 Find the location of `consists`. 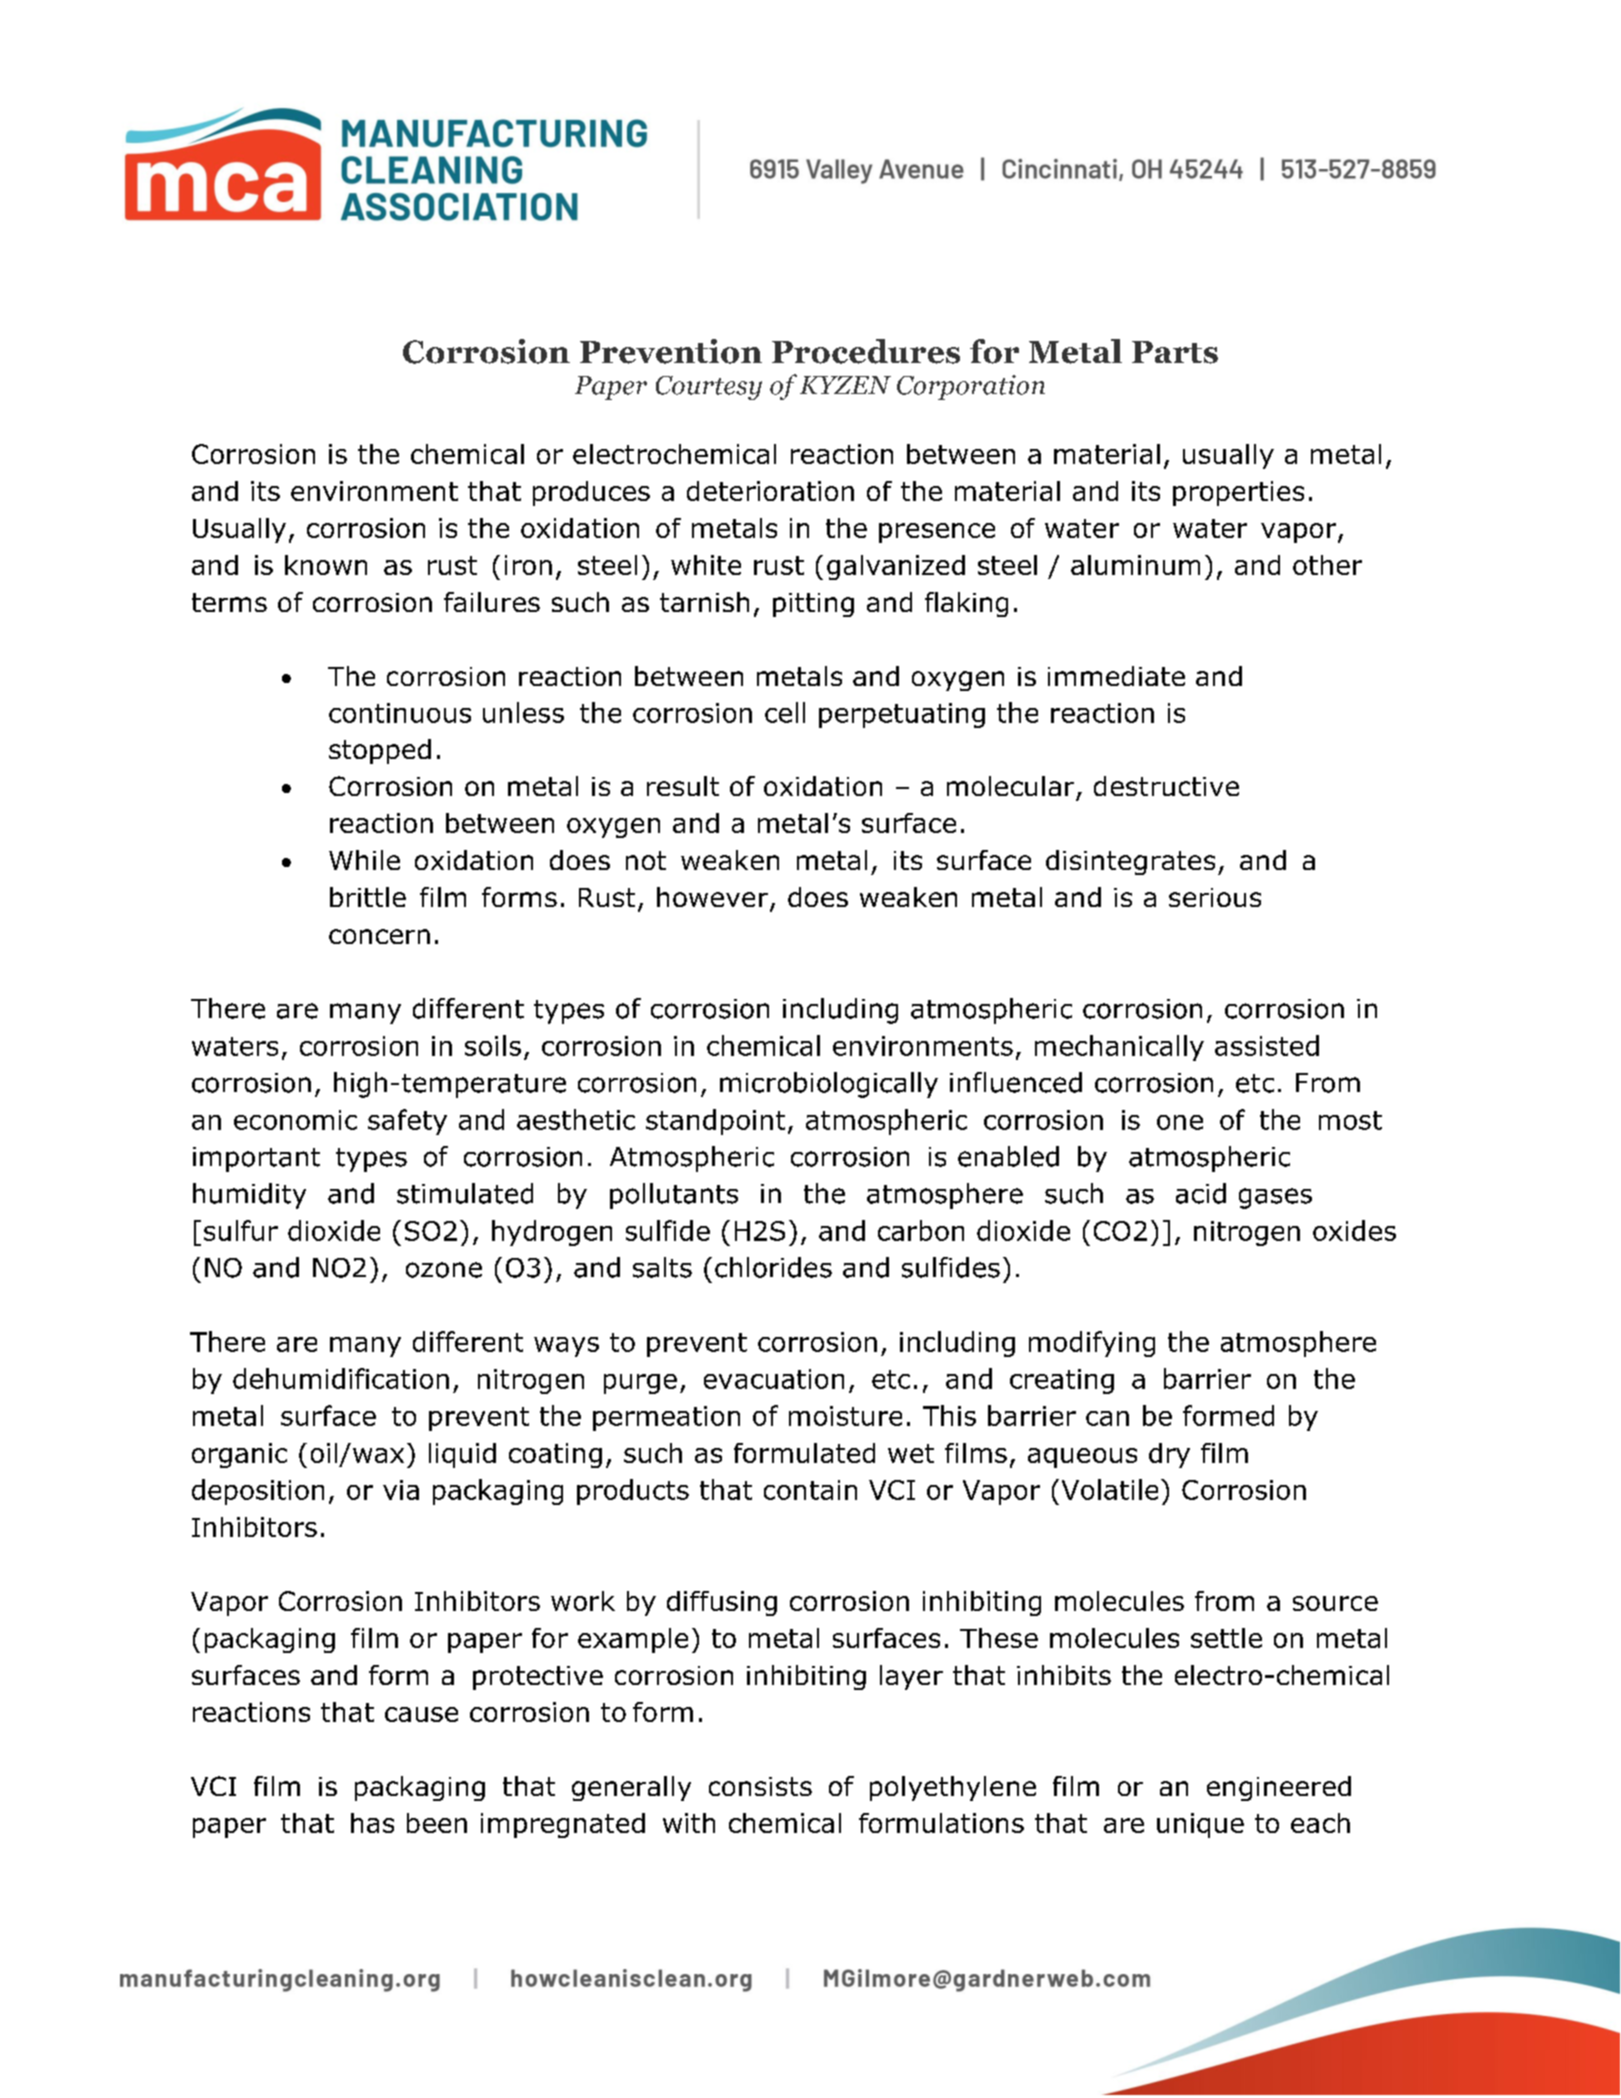

consists is located at coordinates (760, 1786).
